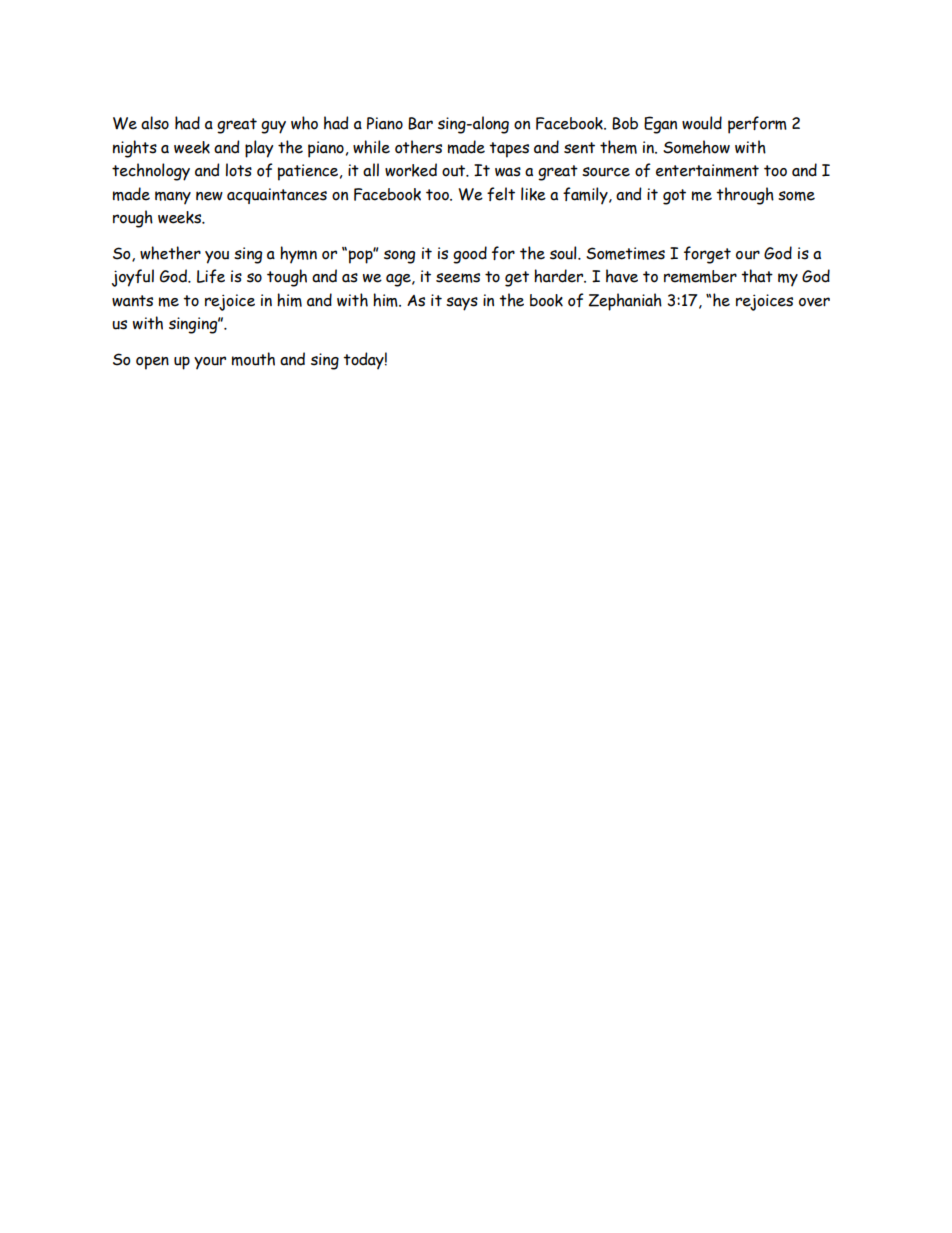  I want to click on seems, so click(458, 278).
